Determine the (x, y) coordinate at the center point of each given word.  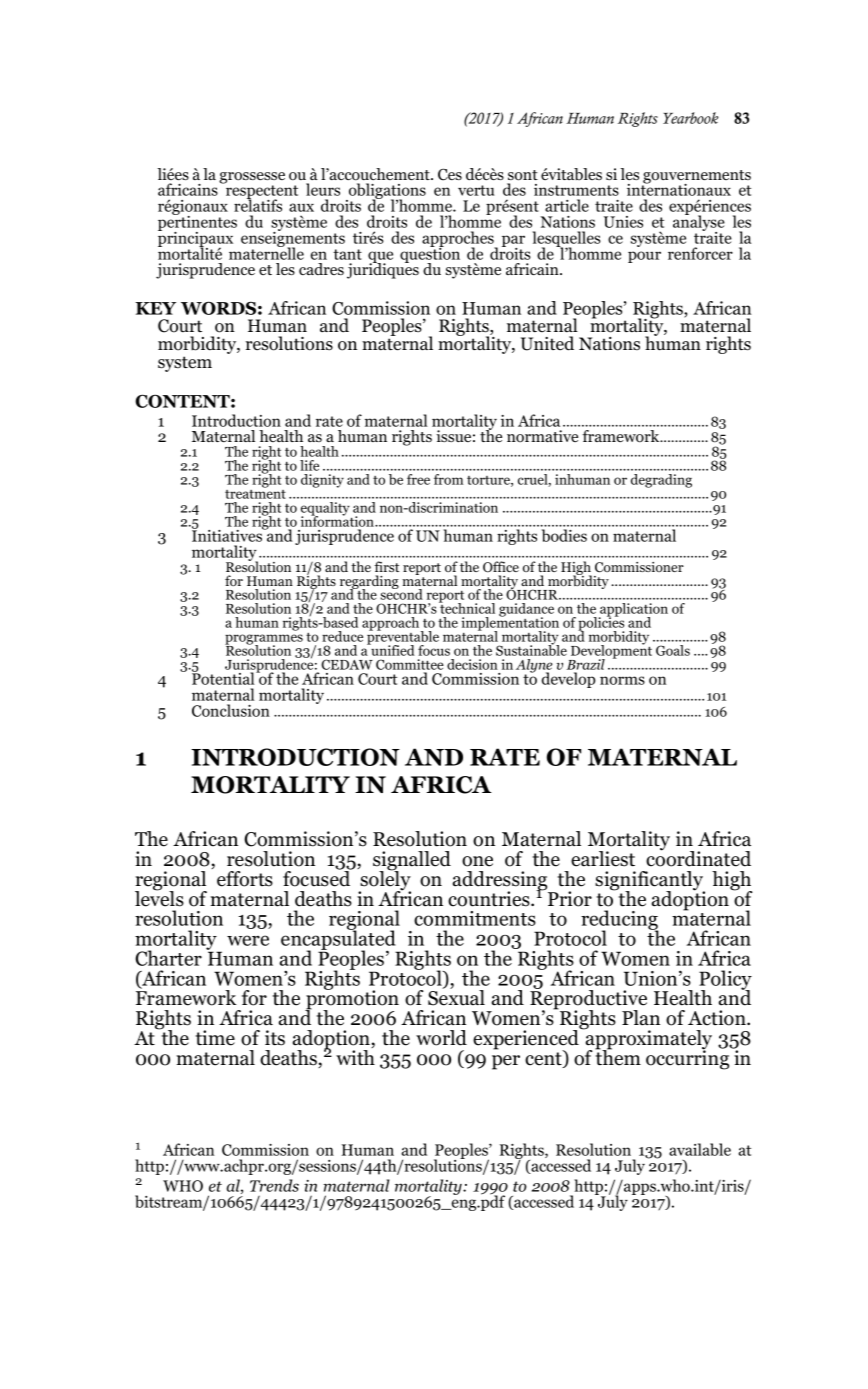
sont (523, 175)
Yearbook (690, 118)
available (700, 1149)
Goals (673, 650)
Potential (224, 677)
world (441, 1038)
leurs (323, 189)
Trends (274, 1185)
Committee (410, 664)
